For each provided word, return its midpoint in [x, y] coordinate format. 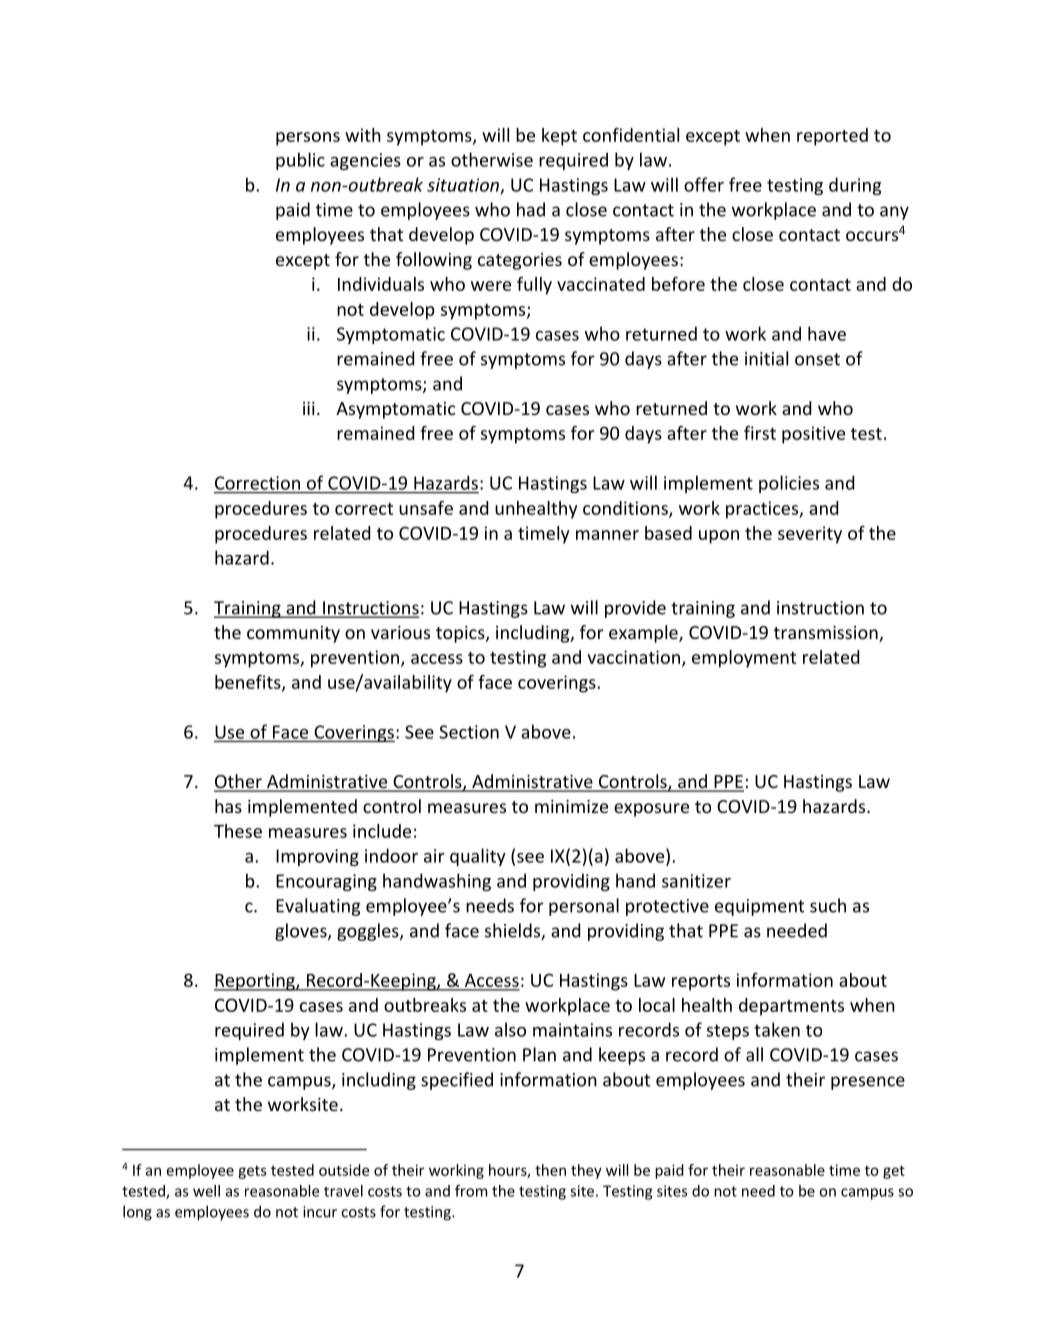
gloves [302, 932]
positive [813, 435]
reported [832, 137]
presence [868, 1083]
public [300, 161]
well [206, 1191]
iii [309, 408]
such [828, 905]
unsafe [426, 508]
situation [464, 186]
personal [584, 907]
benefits [249, 683]
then [550, 1170]
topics [461, 634]
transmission [827, 634]
